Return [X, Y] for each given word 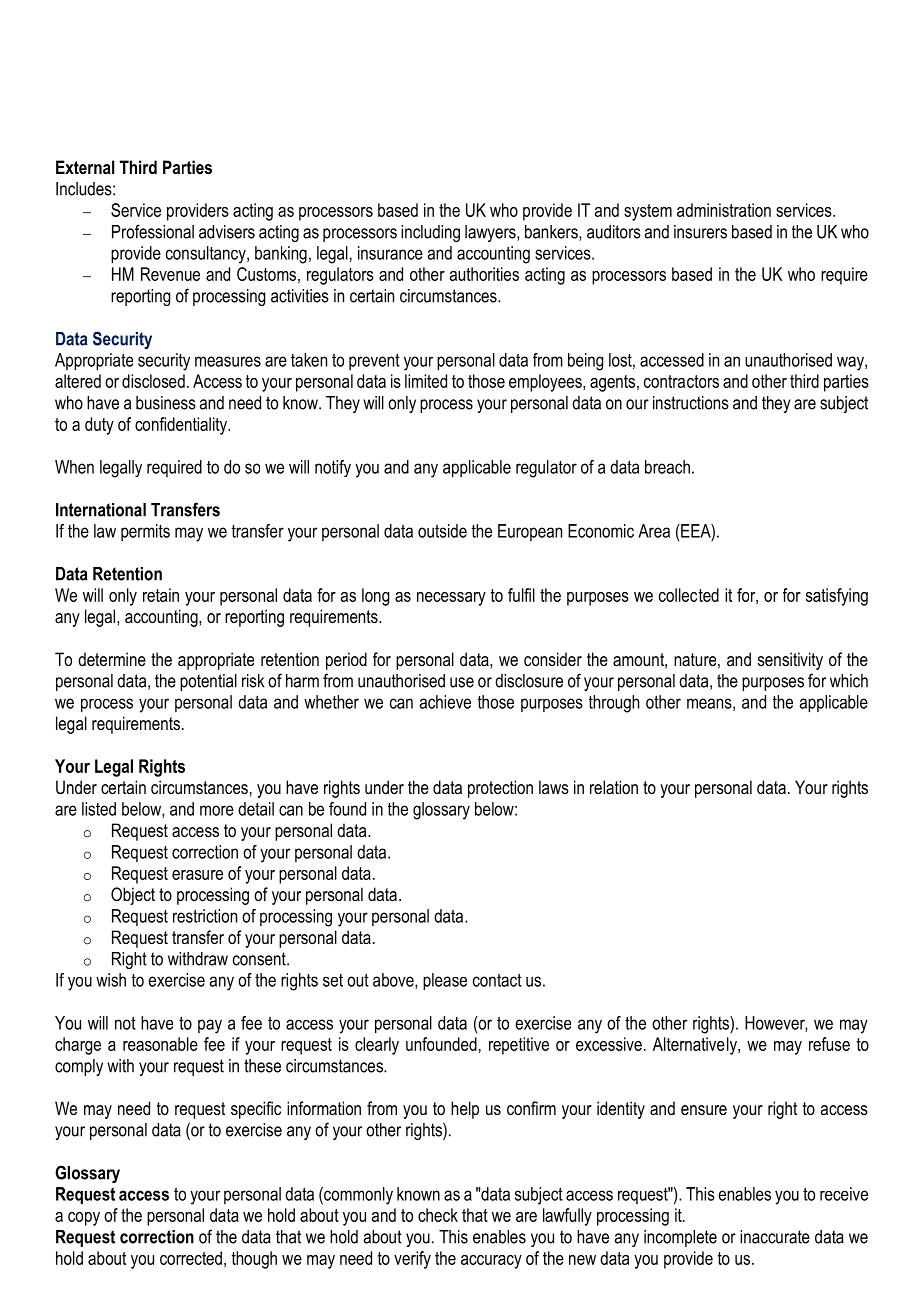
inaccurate [775, 1237]
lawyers [491, 233]
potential [208, 682]
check [438, 1215]
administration [724, 210]
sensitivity [790, 661]
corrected [191, 1258]
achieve [445, 702]
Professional [153, 231]
